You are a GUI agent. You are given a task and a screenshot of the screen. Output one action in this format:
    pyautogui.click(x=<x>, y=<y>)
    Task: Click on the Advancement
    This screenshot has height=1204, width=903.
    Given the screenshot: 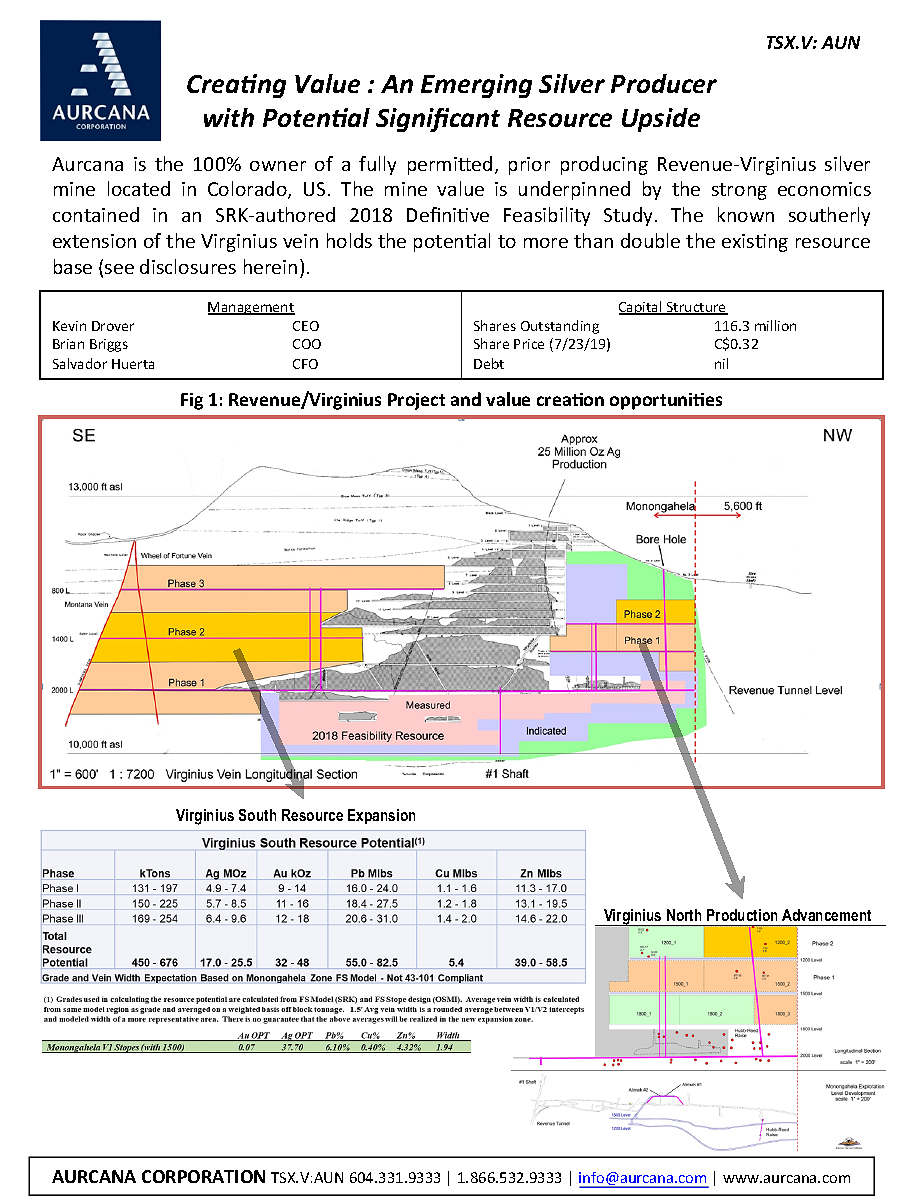 What is the action you would take?
    pyautogui.click(x=826, y=915)
